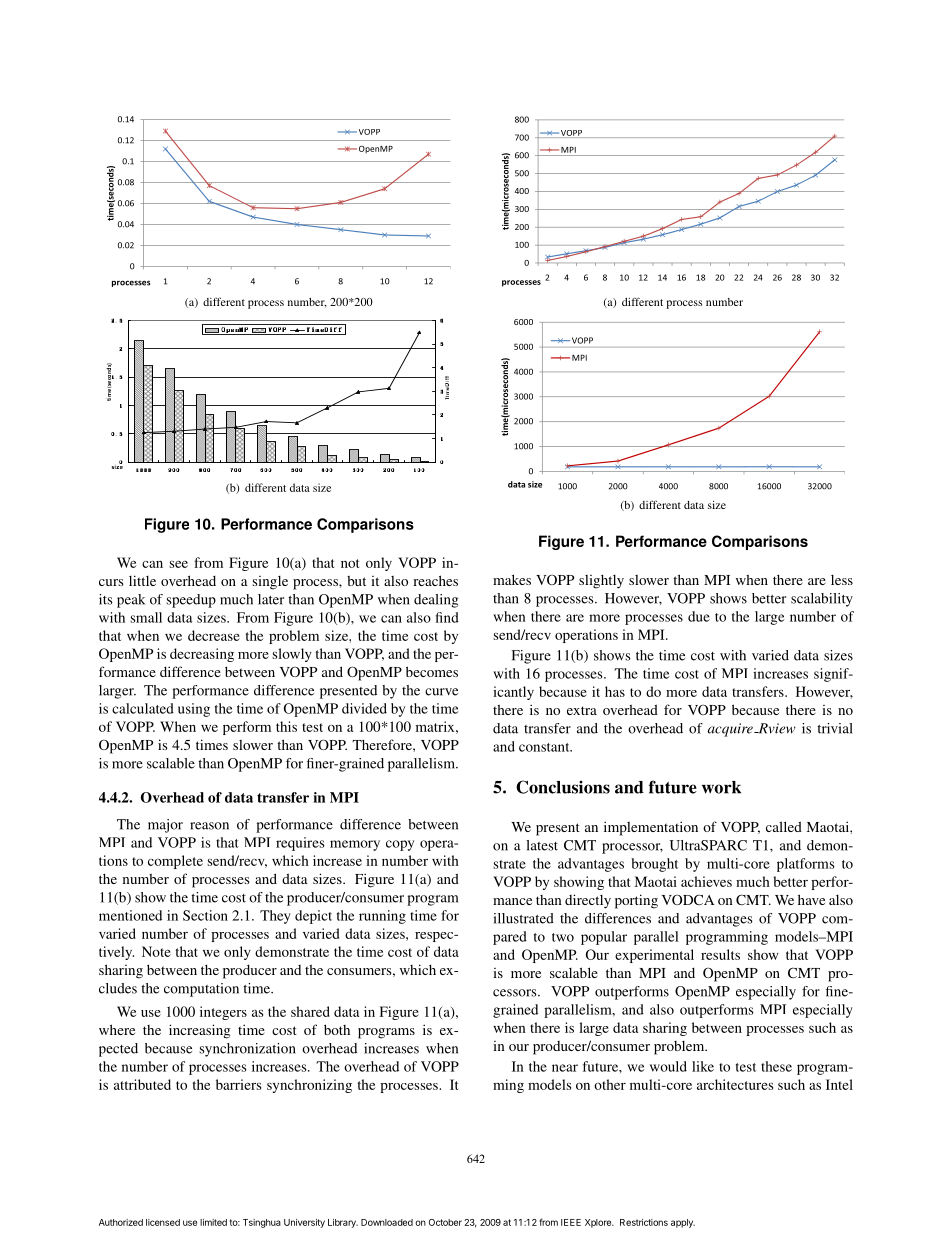 Image resolution: width=952 pixels, height=1233 pixels. What do you see at coordinates (706, 881) in the screenshot?
I see `achieves` at bounding box center [706, 881].
